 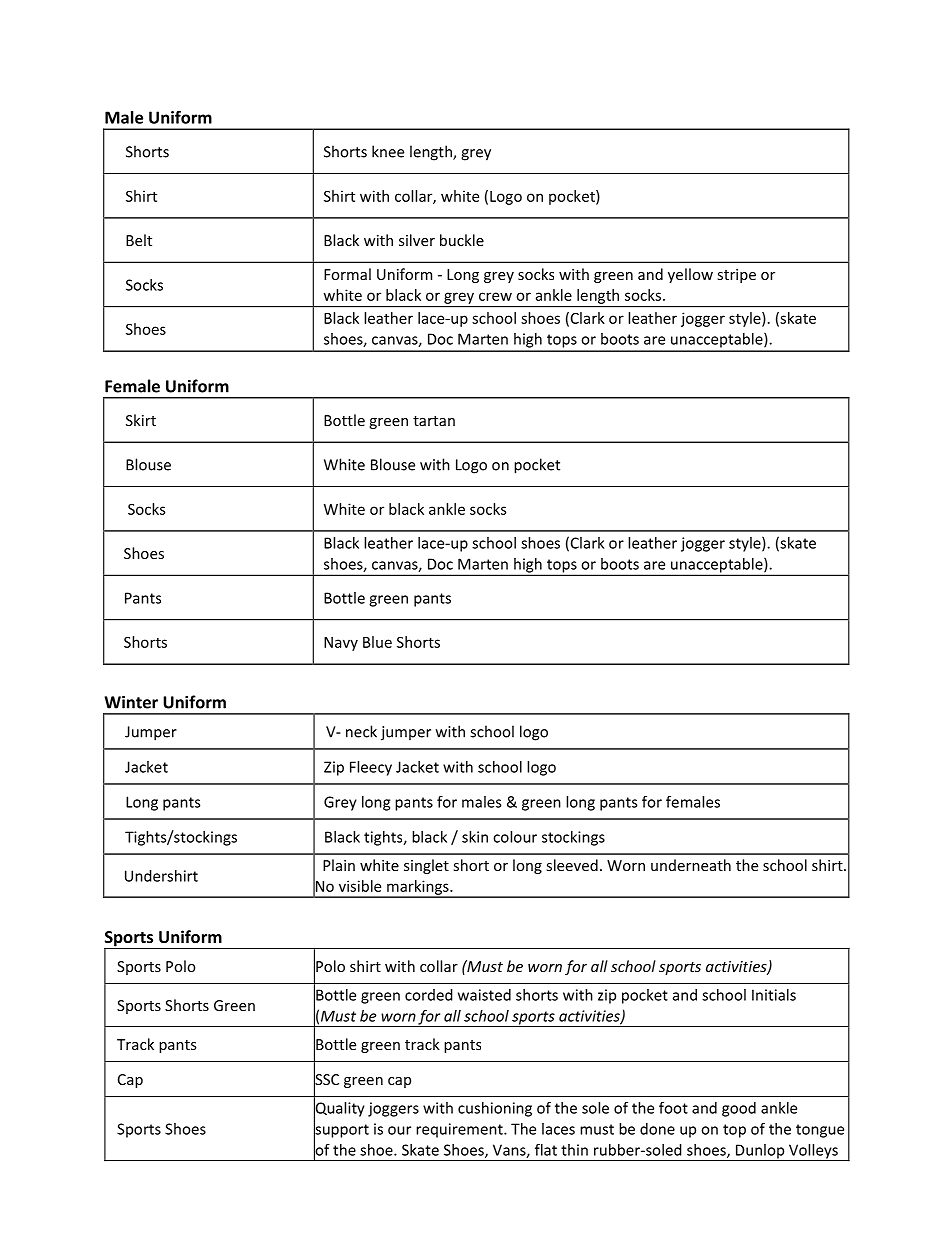 What do you see at coordinates (475, 837) in the document?
I see `skin` at bounding box center [475, 837].
